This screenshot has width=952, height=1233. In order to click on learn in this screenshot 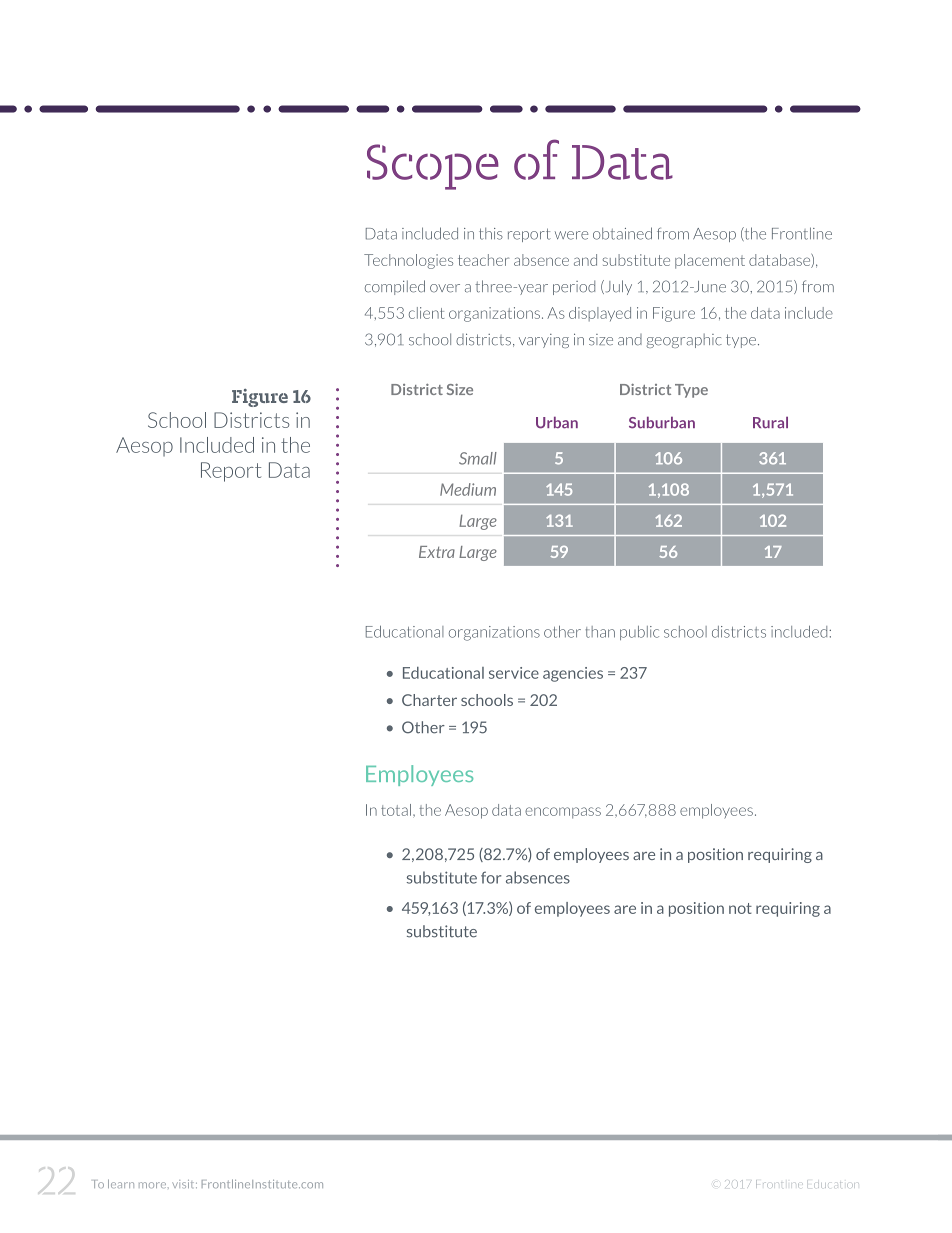, I will do `click(121, 1183)`.
